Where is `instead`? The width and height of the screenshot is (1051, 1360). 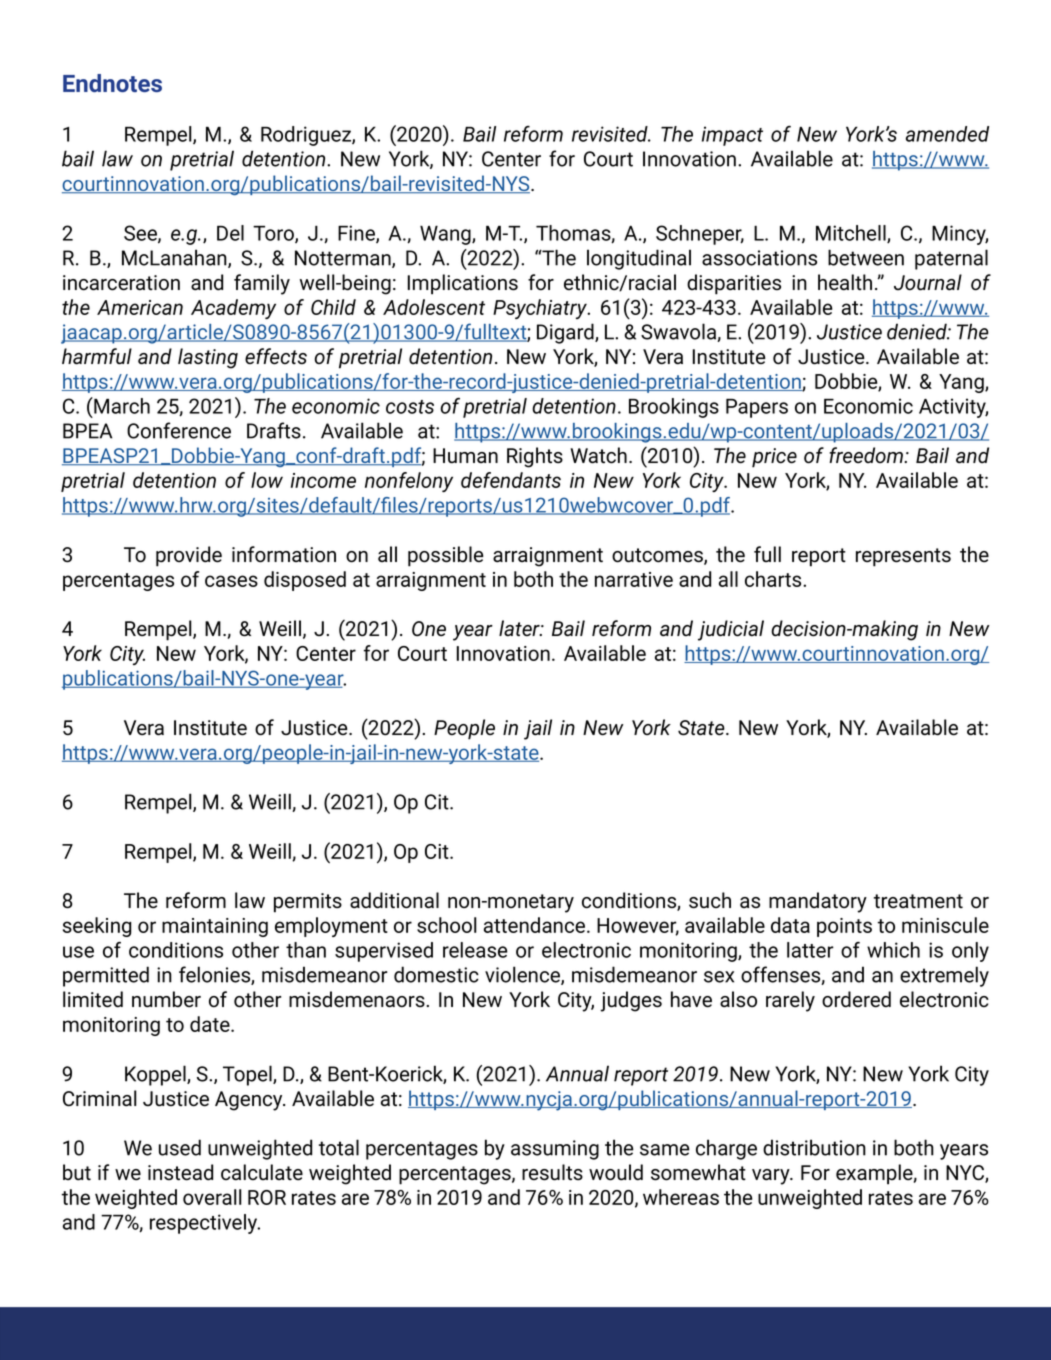 instead is located at coordinates (180, 1172).
